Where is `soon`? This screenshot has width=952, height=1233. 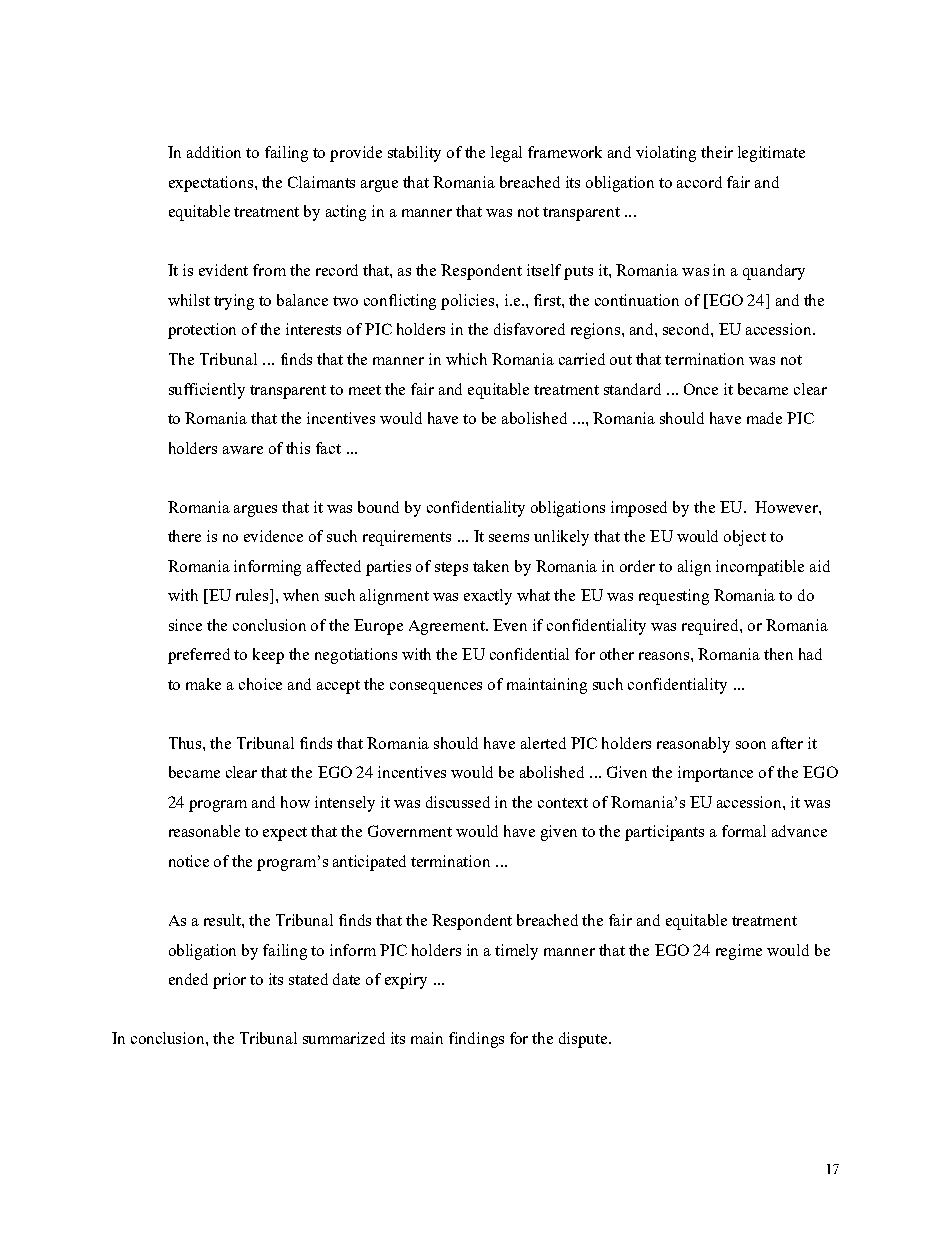 soon is located at coordinates (751, 745).
